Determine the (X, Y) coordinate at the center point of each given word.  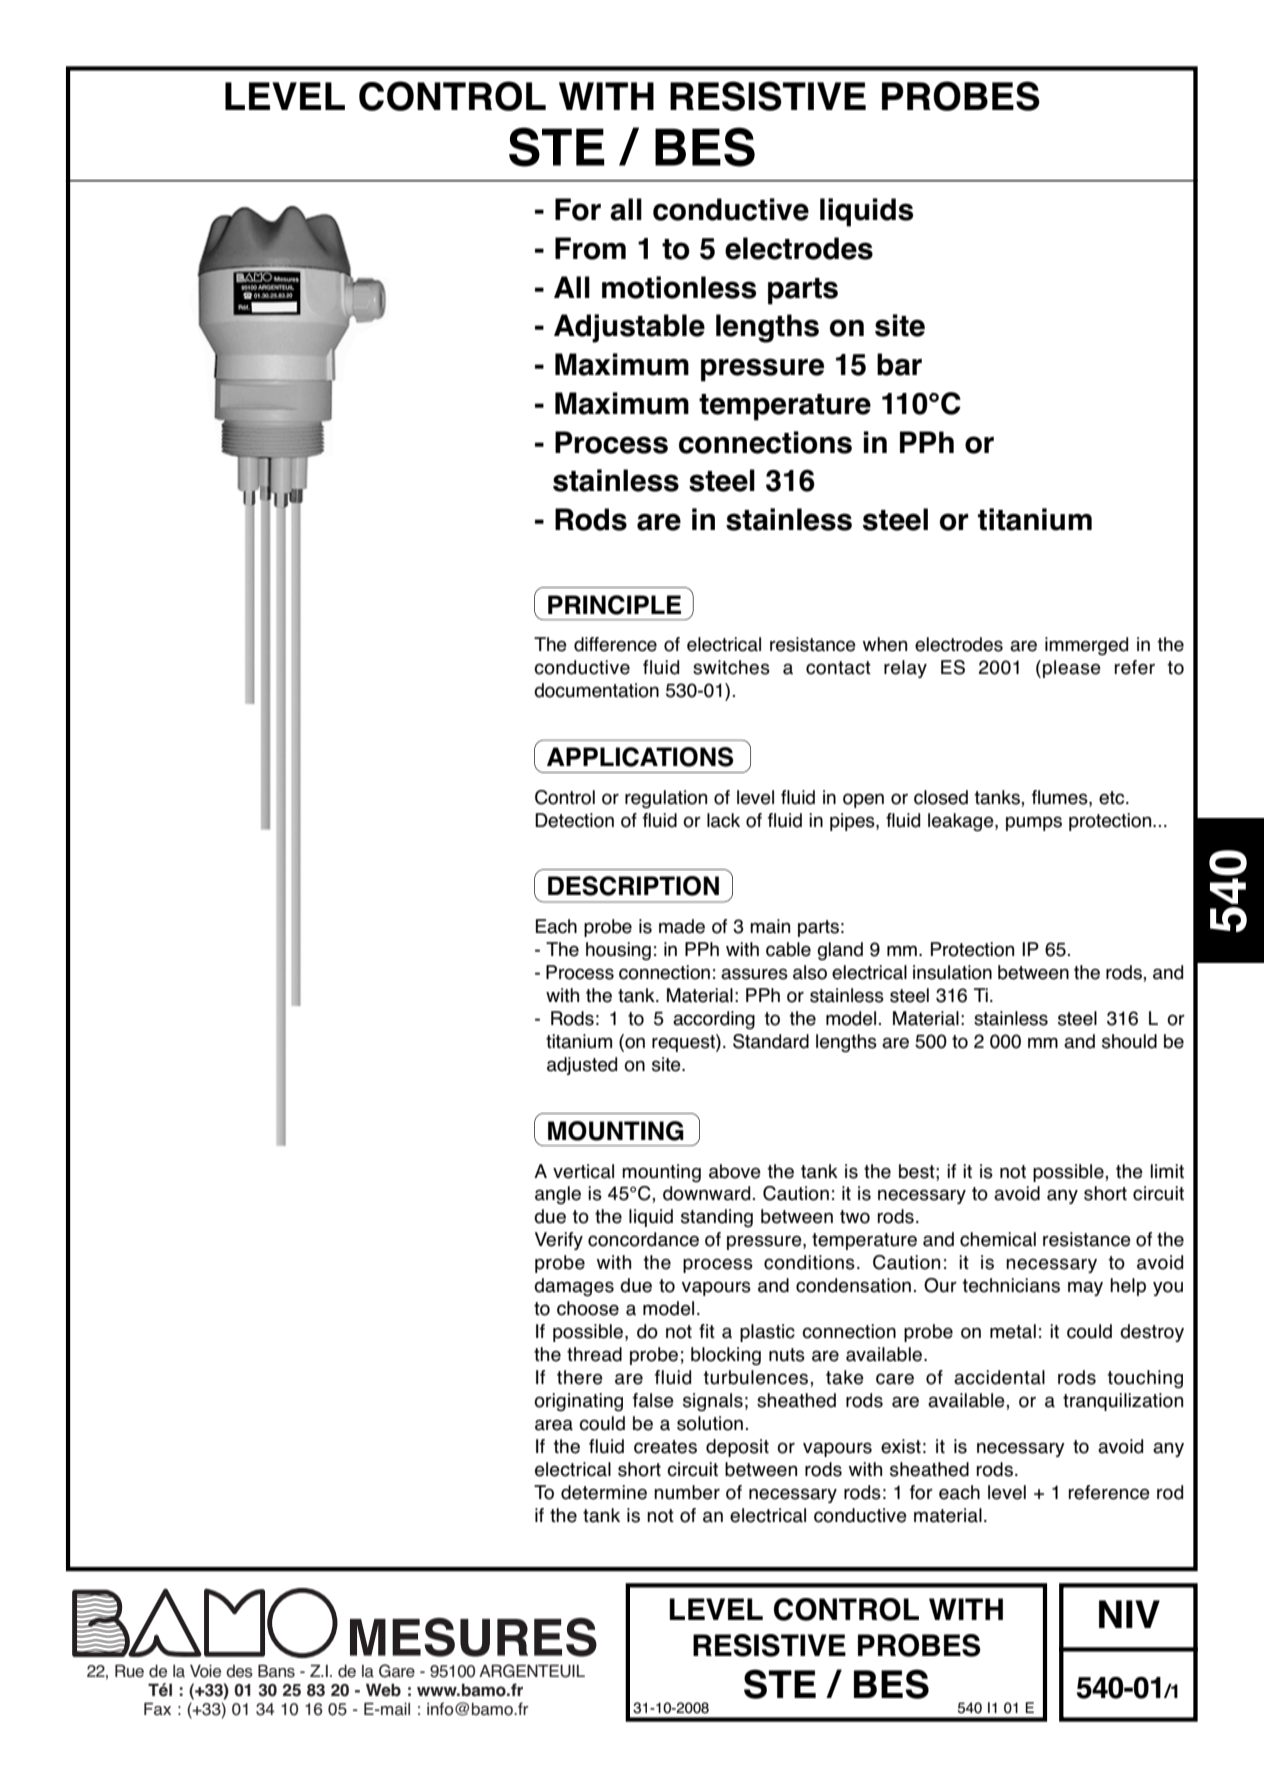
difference (615, 644)
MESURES (473, 1637)
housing (618, 951)
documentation (596, 690)
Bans (276, 1671)
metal (1013, 1331)
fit (707, 1331)
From (590, 248)
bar (899, 364)
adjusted (582, 1066)
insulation (952, 972)
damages (574, 1287)
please (1072, 669)
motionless (679, 287)
